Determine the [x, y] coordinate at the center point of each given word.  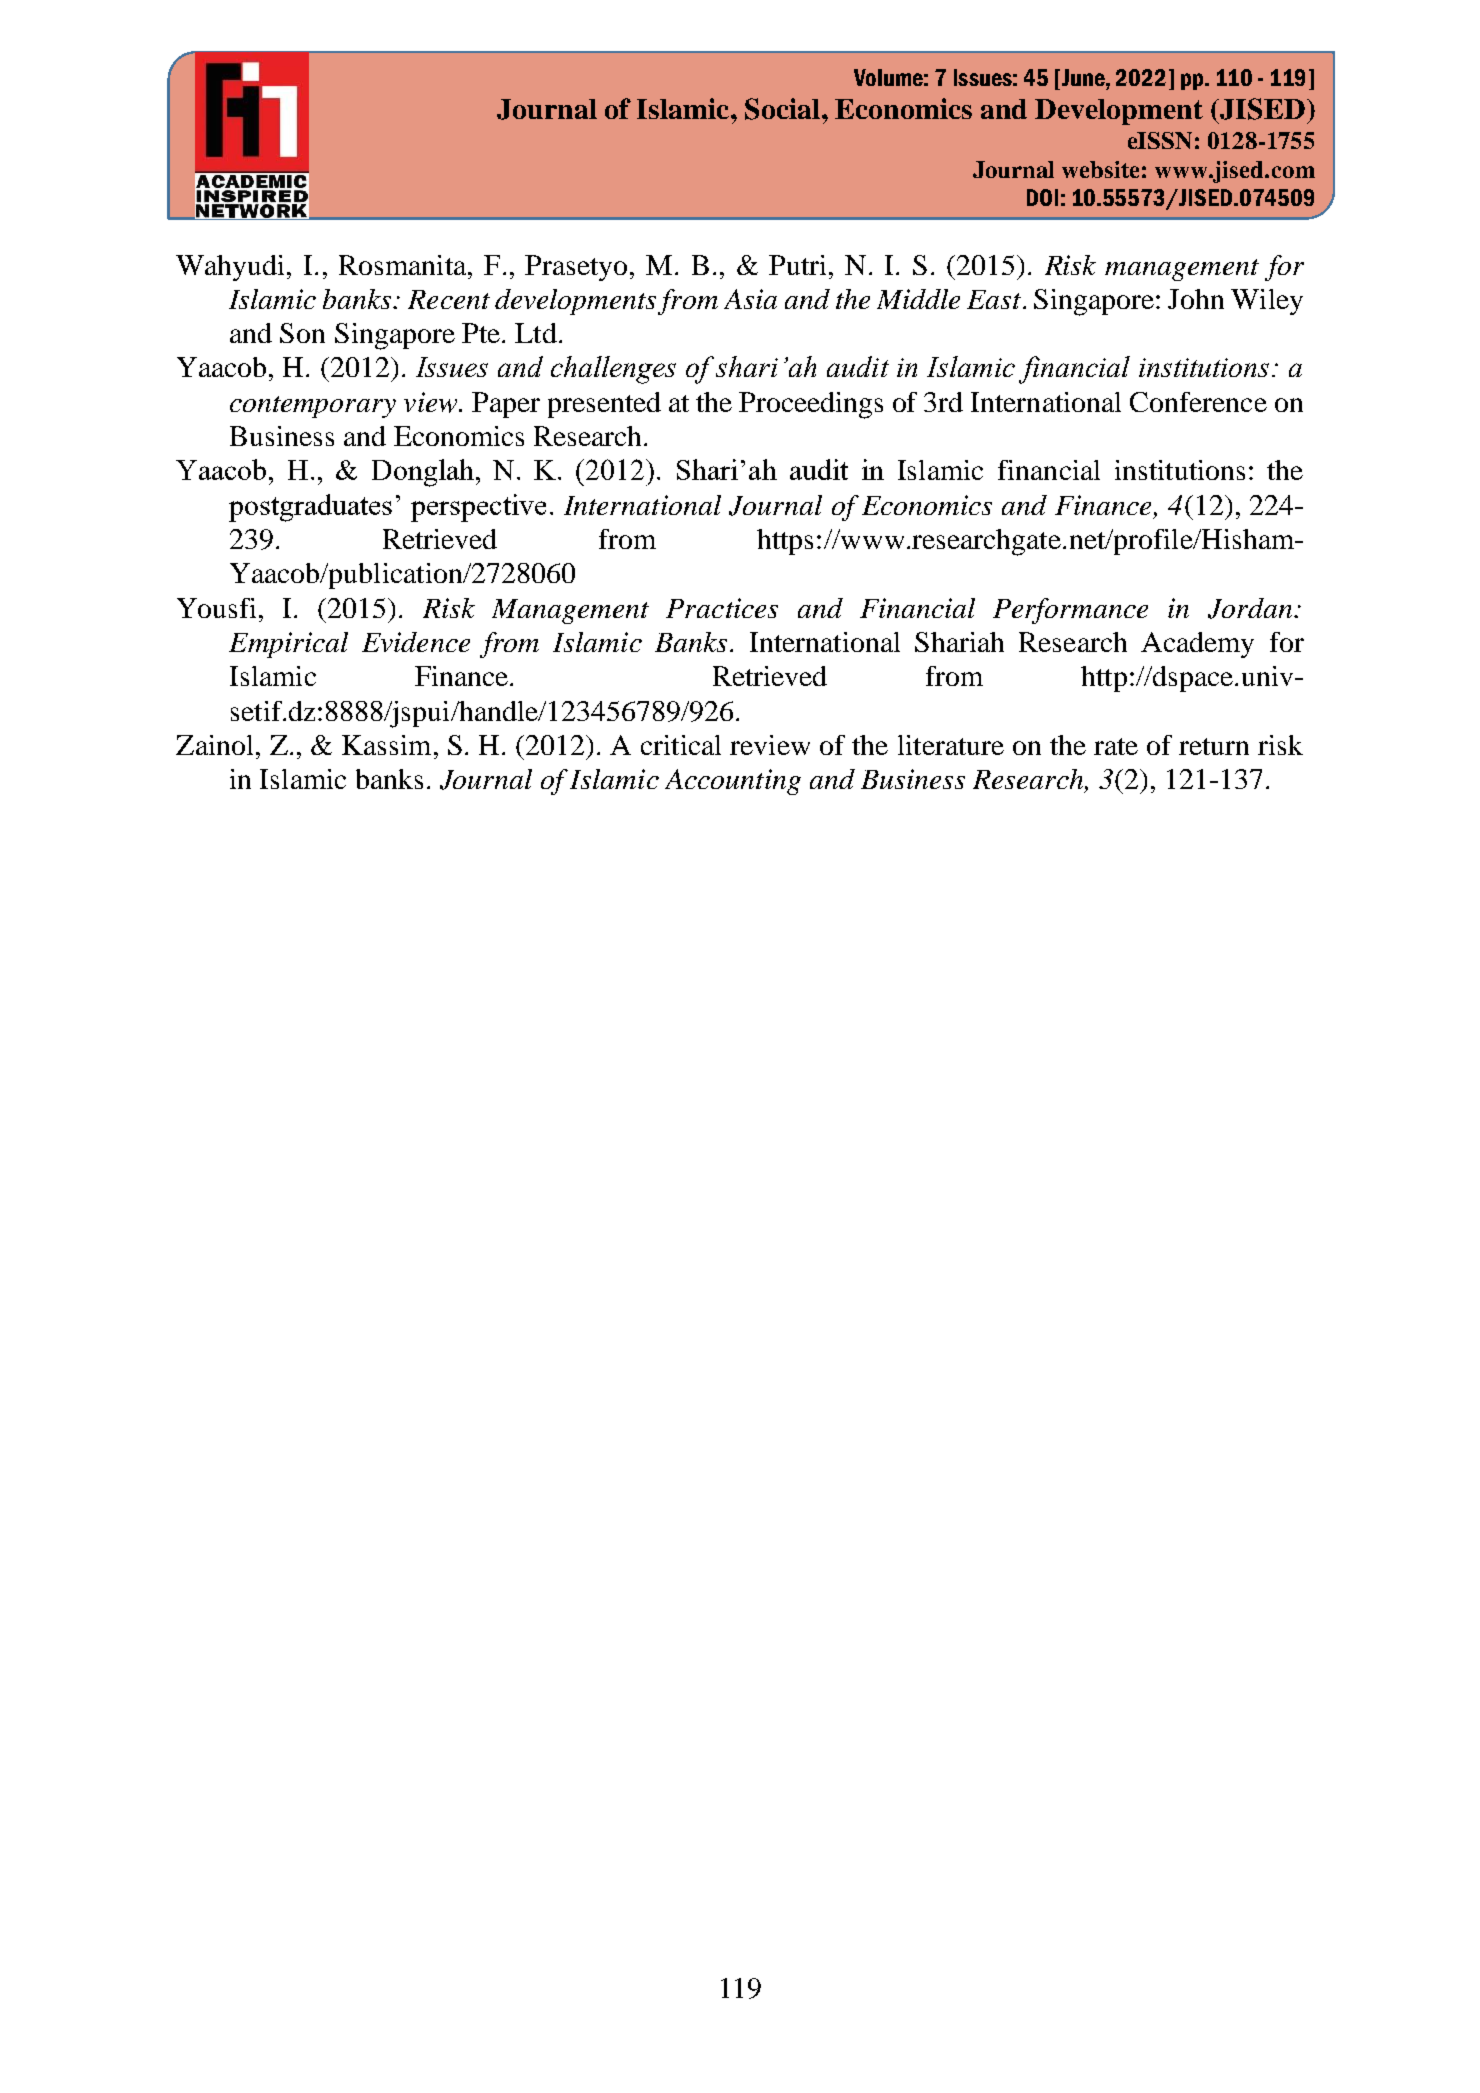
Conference [1198, 402]
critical [681, 745]
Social [782, 109]
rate [1116, 746]
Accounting [733, 782]
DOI [1042, 197]
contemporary [313, 407]
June [1083, 77]
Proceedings [811, 405]
